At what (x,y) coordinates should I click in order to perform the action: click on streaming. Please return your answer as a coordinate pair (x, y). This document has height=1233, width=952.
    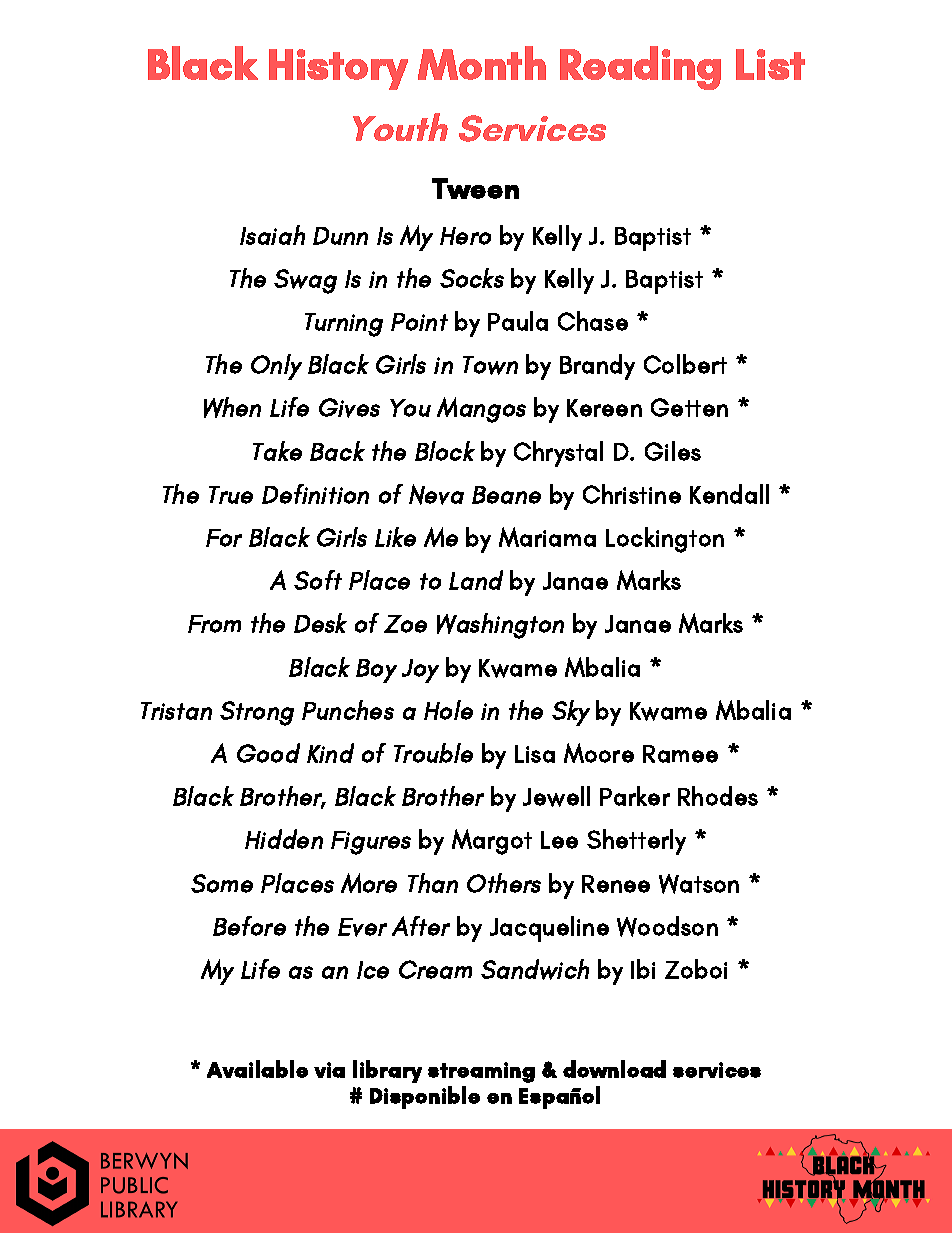
    Looking at the image, I should click on (481, 1072).
